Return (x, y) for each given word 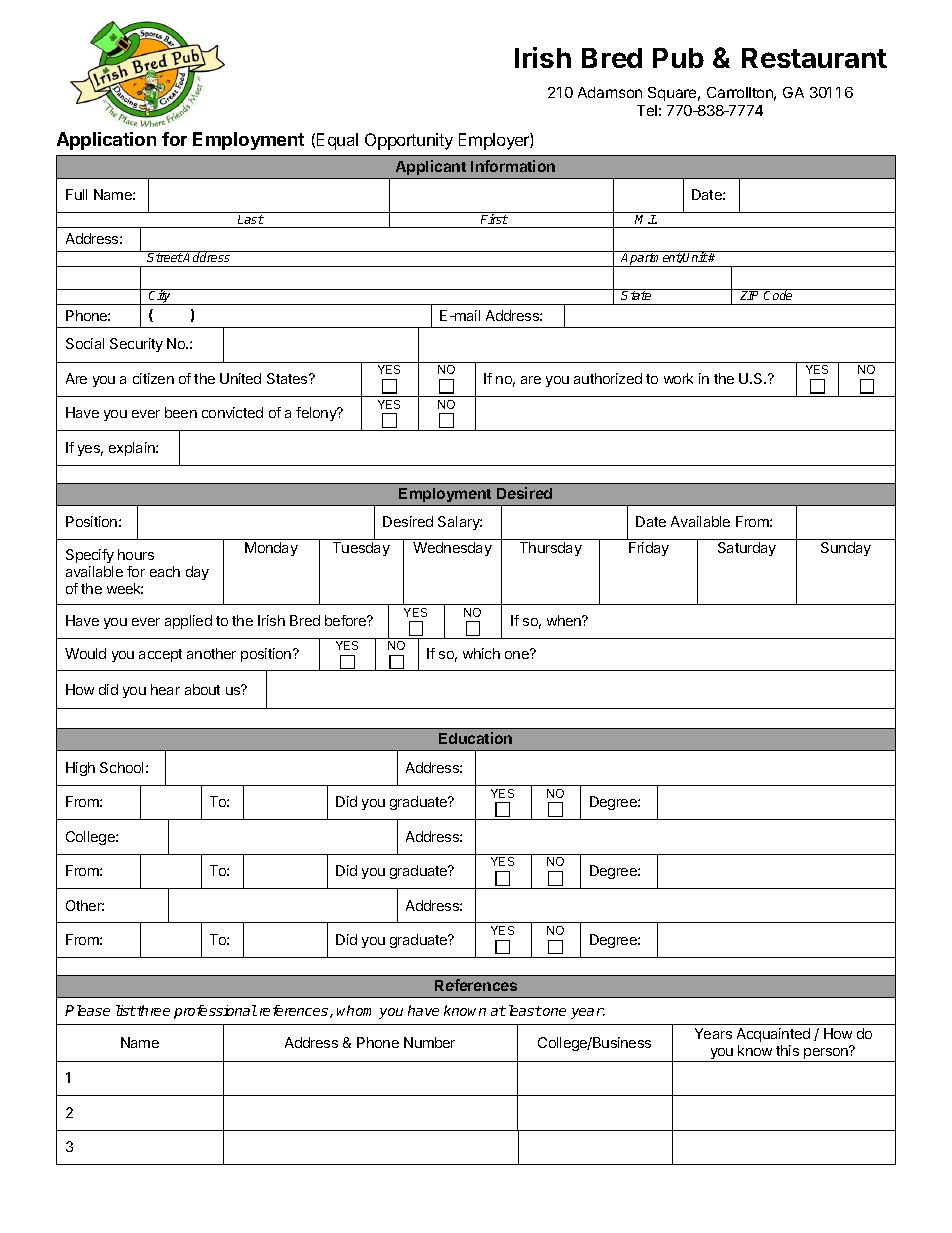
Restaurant (814, 58)
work (678, 378)
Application (106, 141)
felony (317, 414)
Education (475, 738)
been (181, 412)
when (565, 620)
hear (165, 689)
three (153, 1010)
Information (513, 166)
